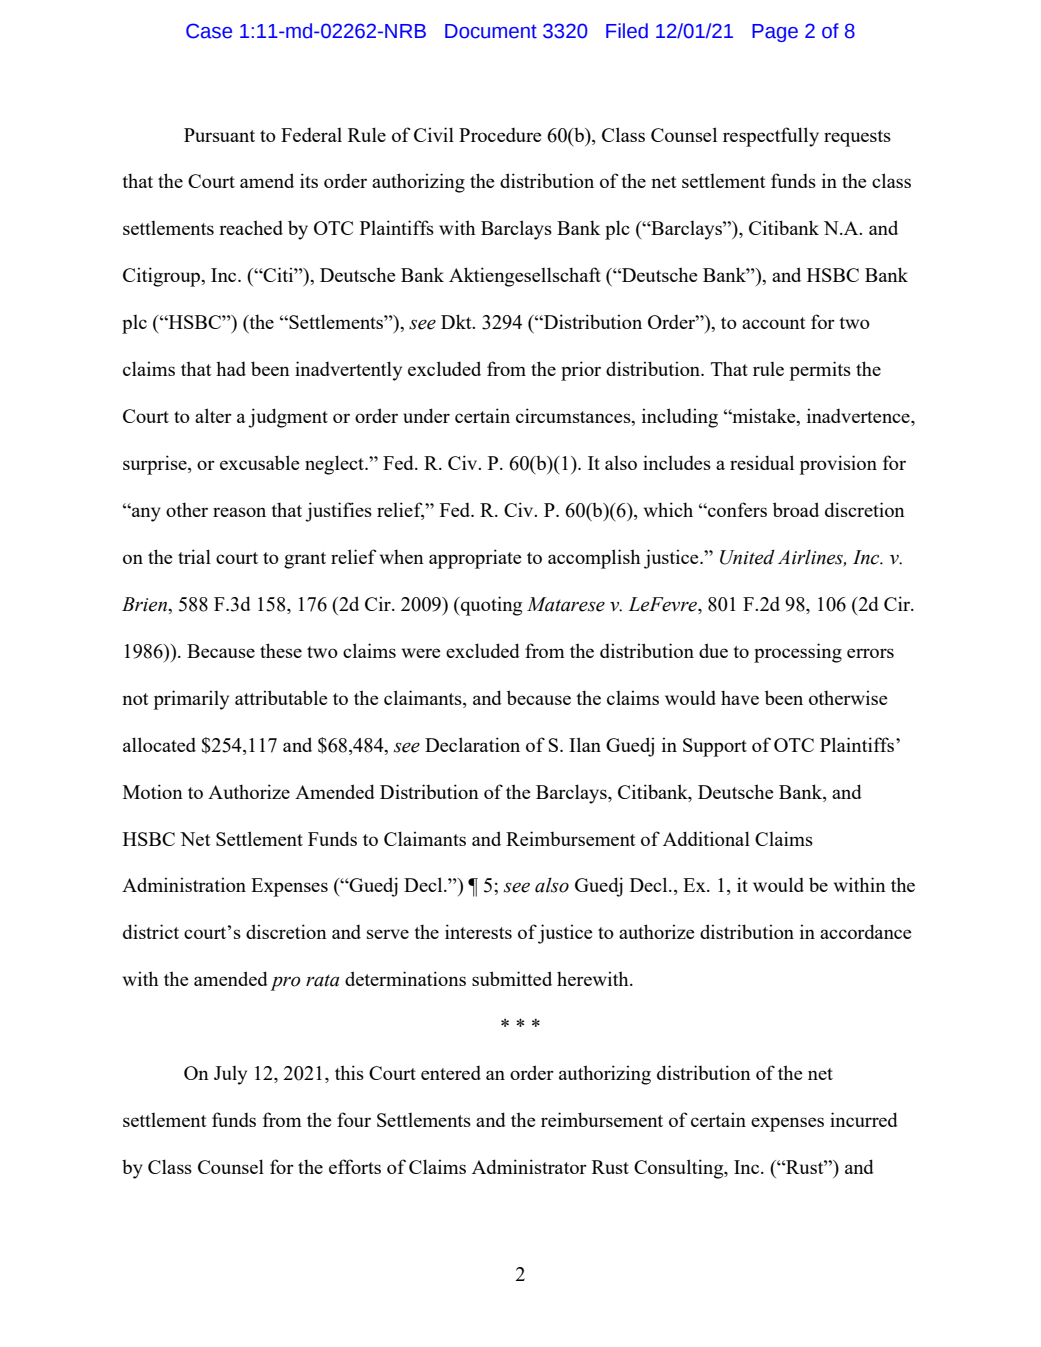  What do you see at coordinates (457, 321) in the screenshot?
I see `Dkt` at bounding box center [457, 321].
